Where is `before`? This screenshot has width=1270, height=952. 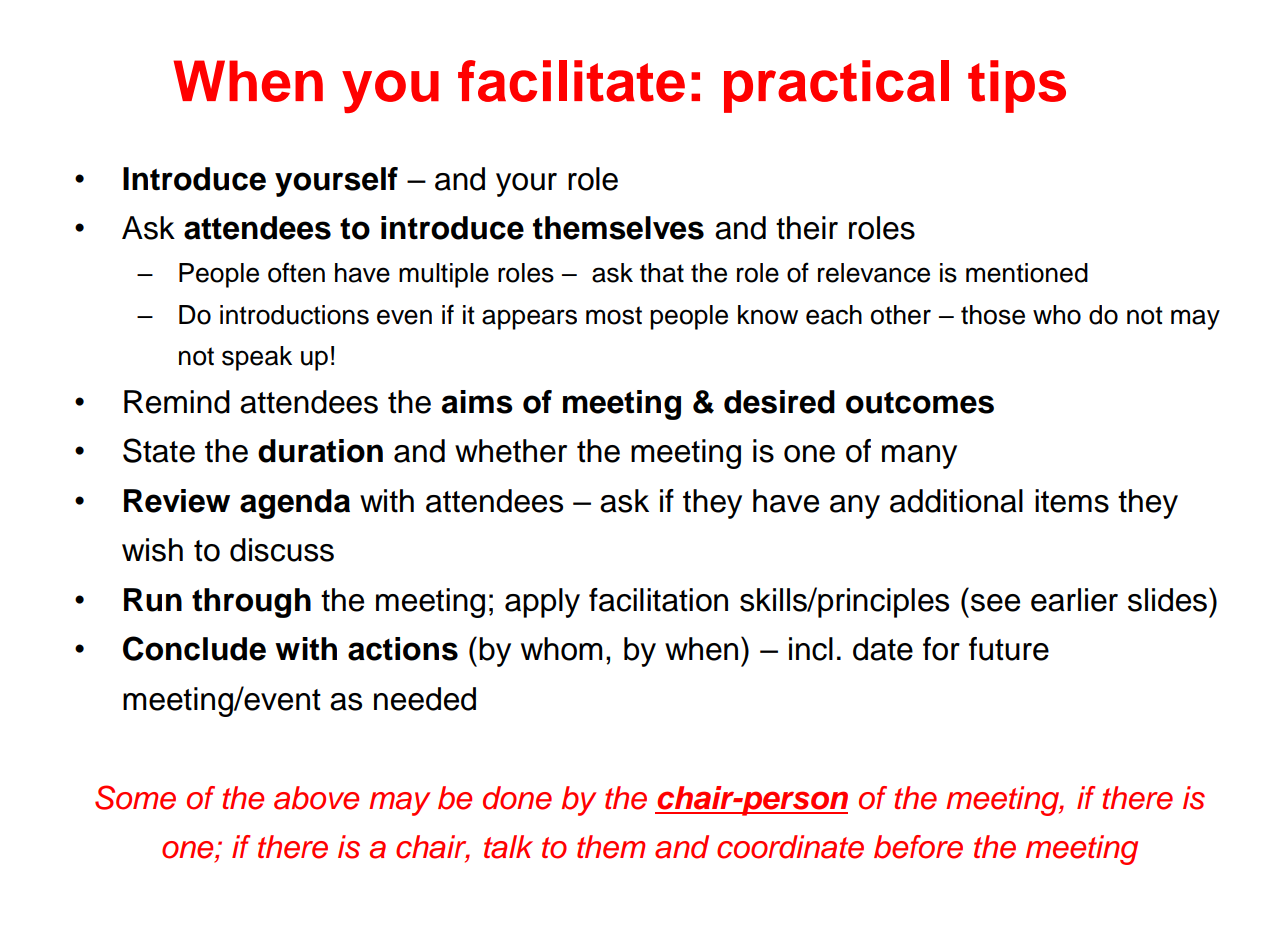
before is located at coordinates (918, 847).
